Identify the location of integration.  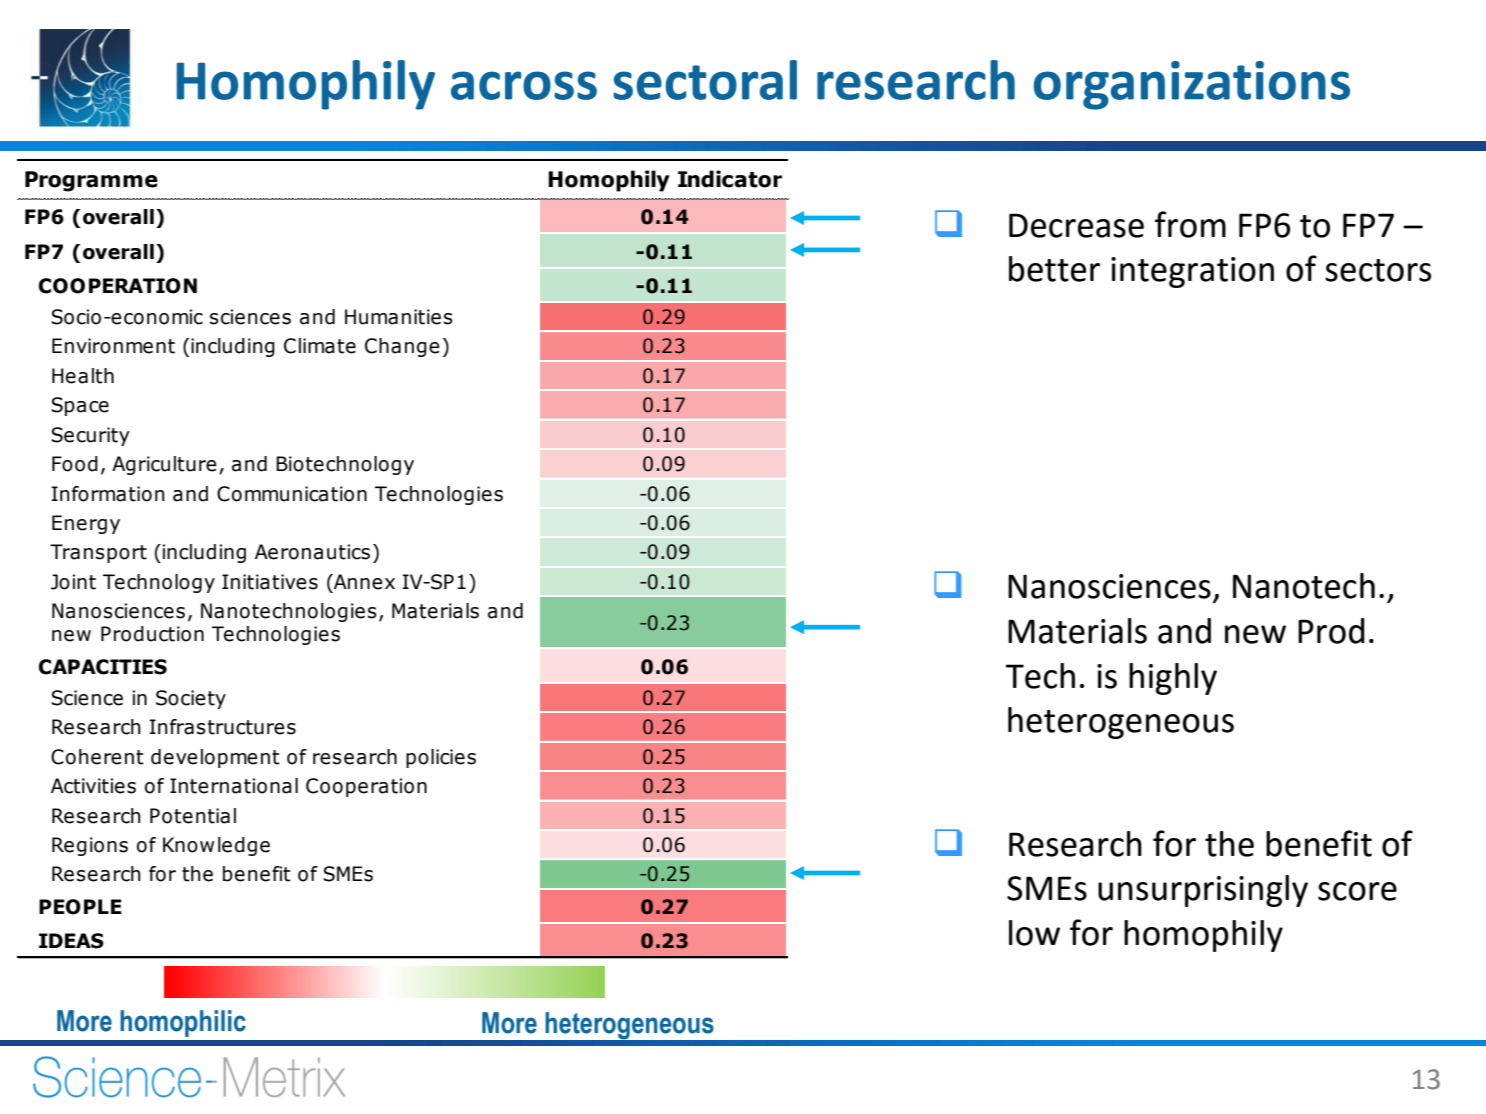
(1192, 272).
